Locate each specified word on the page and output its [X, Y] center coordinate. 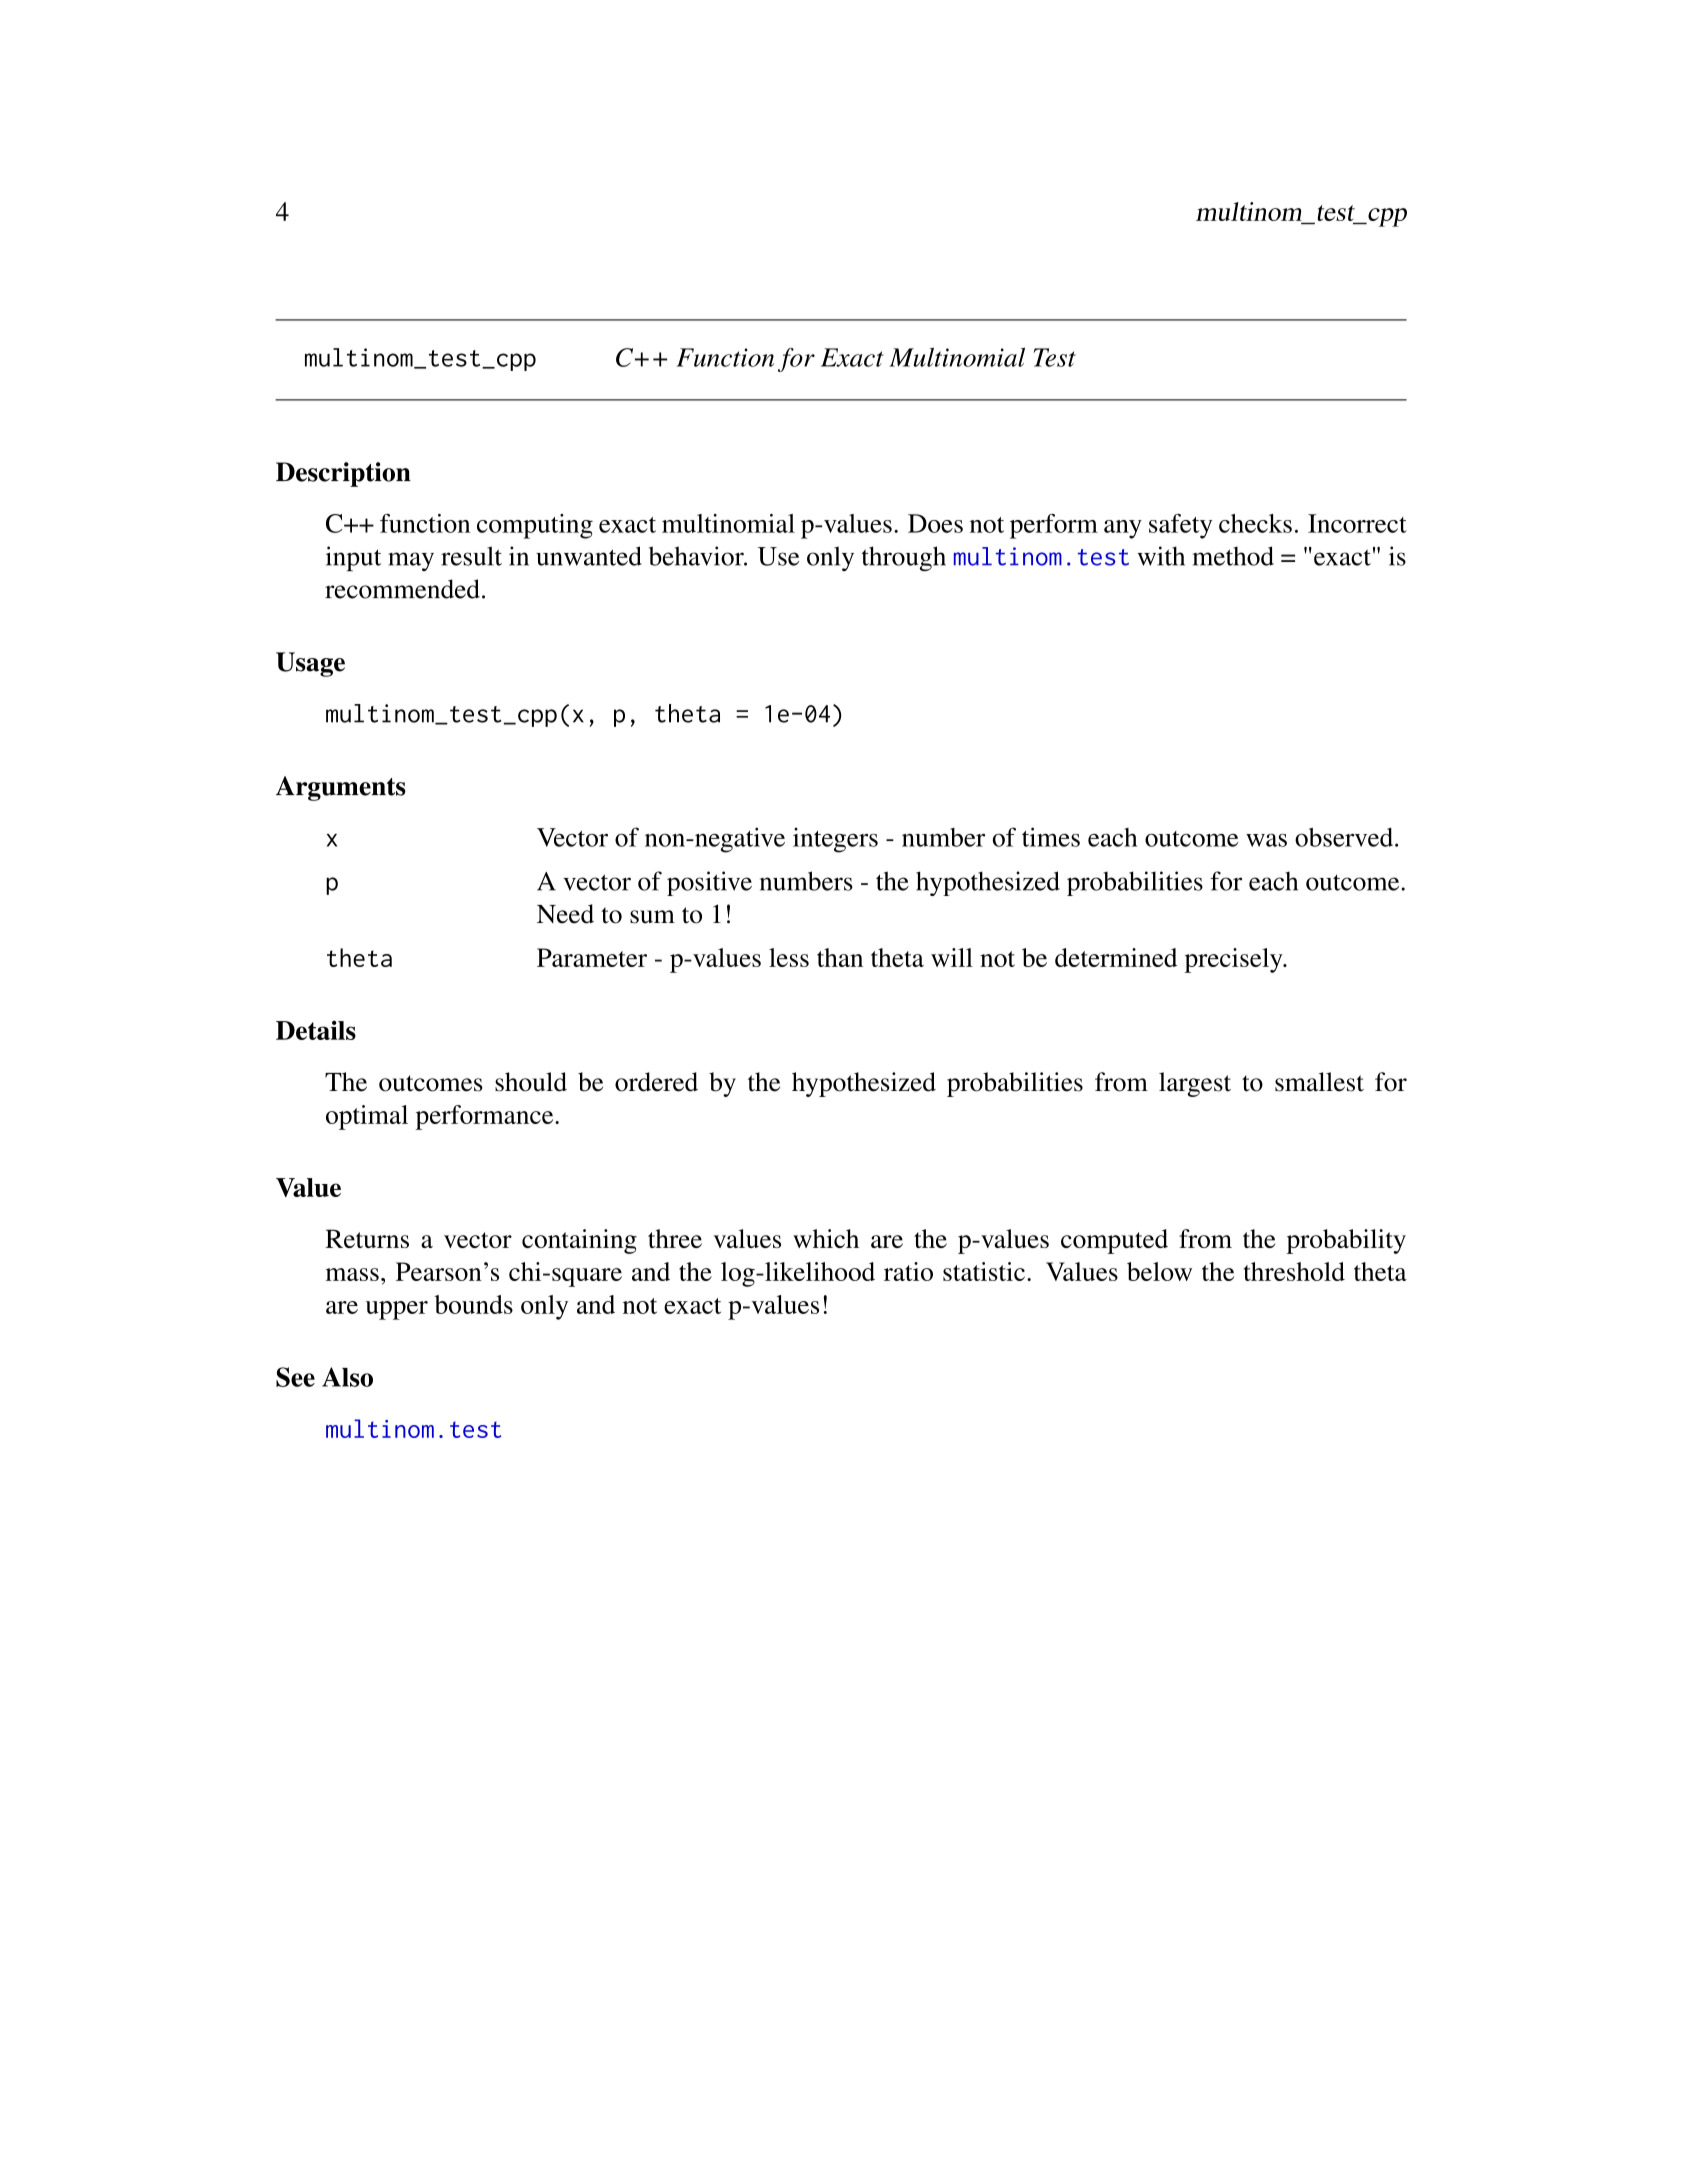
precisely [1235, 960]
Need [565, 914]
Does [935, 523]
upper [397, 1310]
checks [1255, 523]
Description [343, 474]
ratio [908, 1271]
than [840, 957]
